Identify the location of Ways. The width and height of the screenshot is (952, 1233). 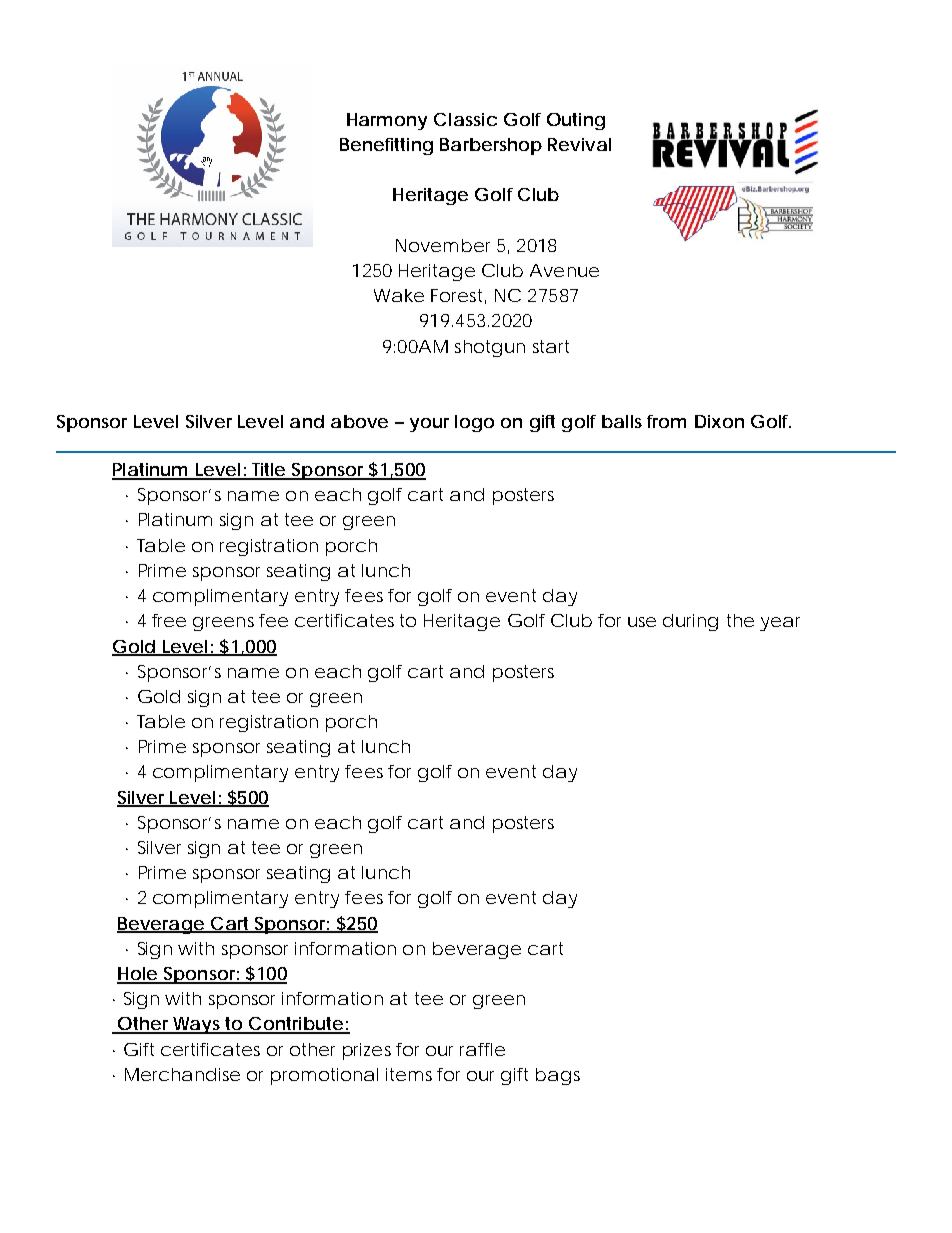
(198, 1025).
